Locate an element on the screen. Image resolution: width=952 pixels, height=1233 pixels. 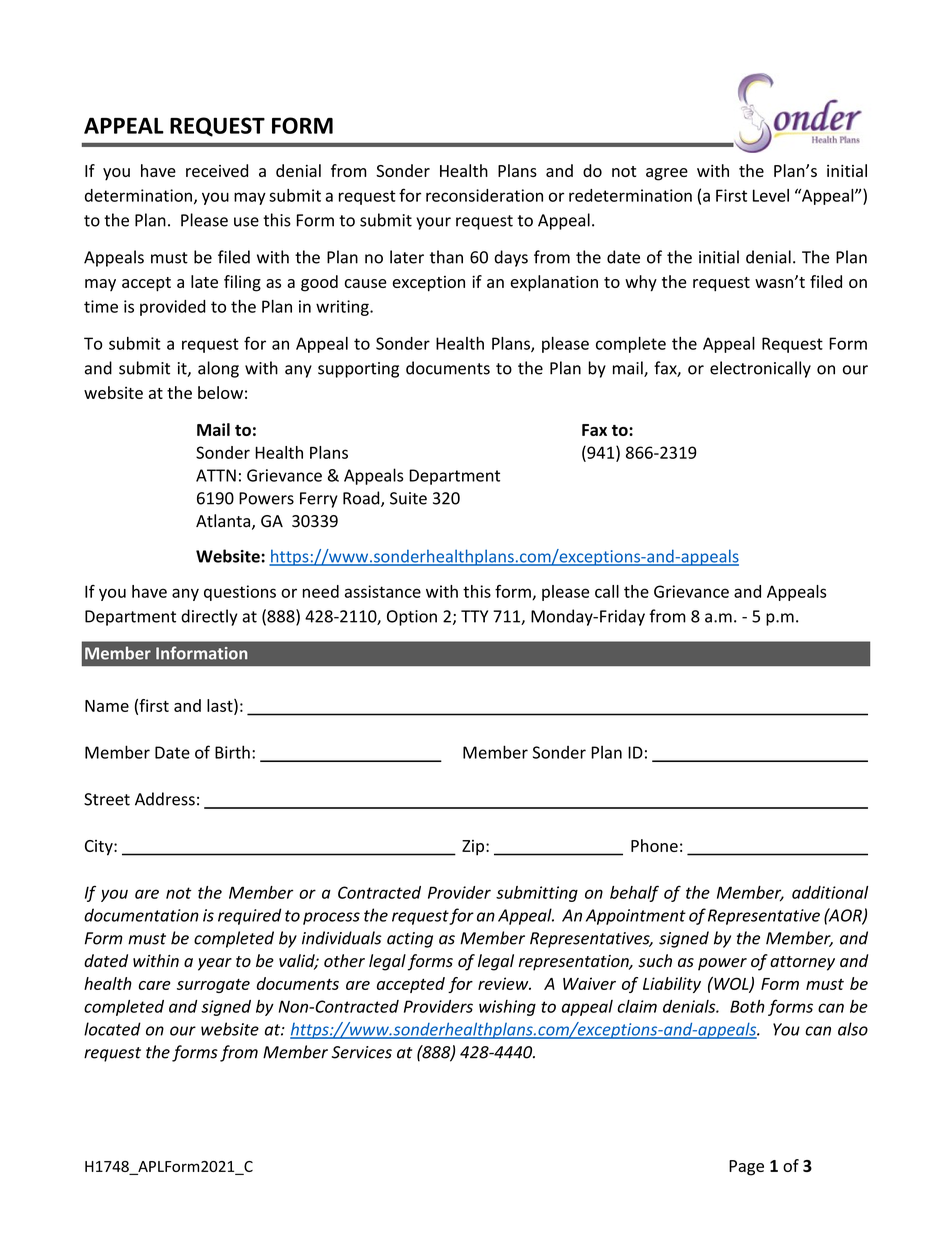
Services is located at coordinates (361, 1052).
